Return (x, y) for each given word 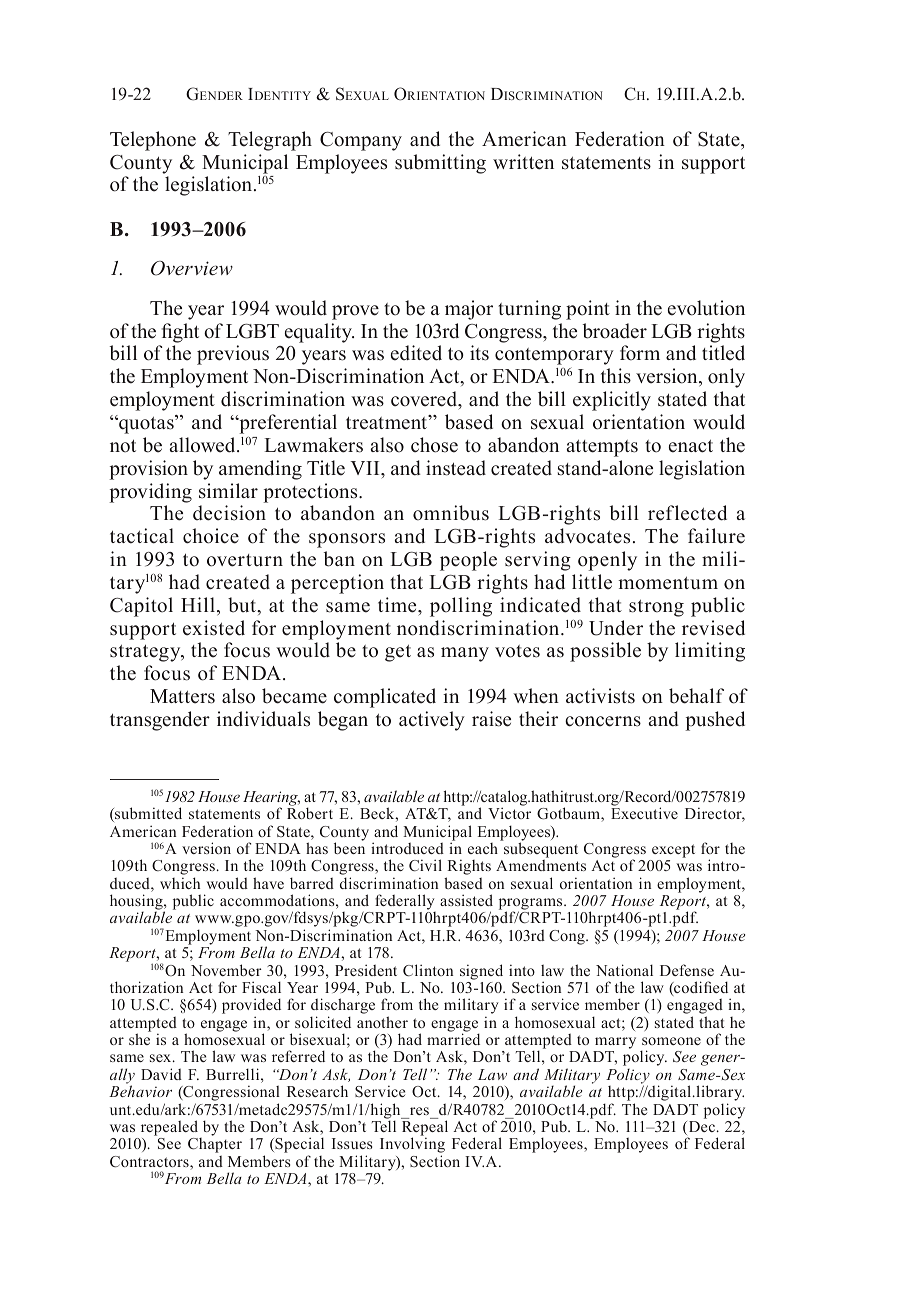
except (673, 851)
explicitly (612, 401)
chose (434, 445)
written (523, 162)
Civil (425, 865)
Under (616, 628)
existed (214, 628)
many (465, 654)
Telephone (153, 141)
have (268, 883)
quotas (146, 424)
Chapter (215, 1145)
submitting (440, 164)
